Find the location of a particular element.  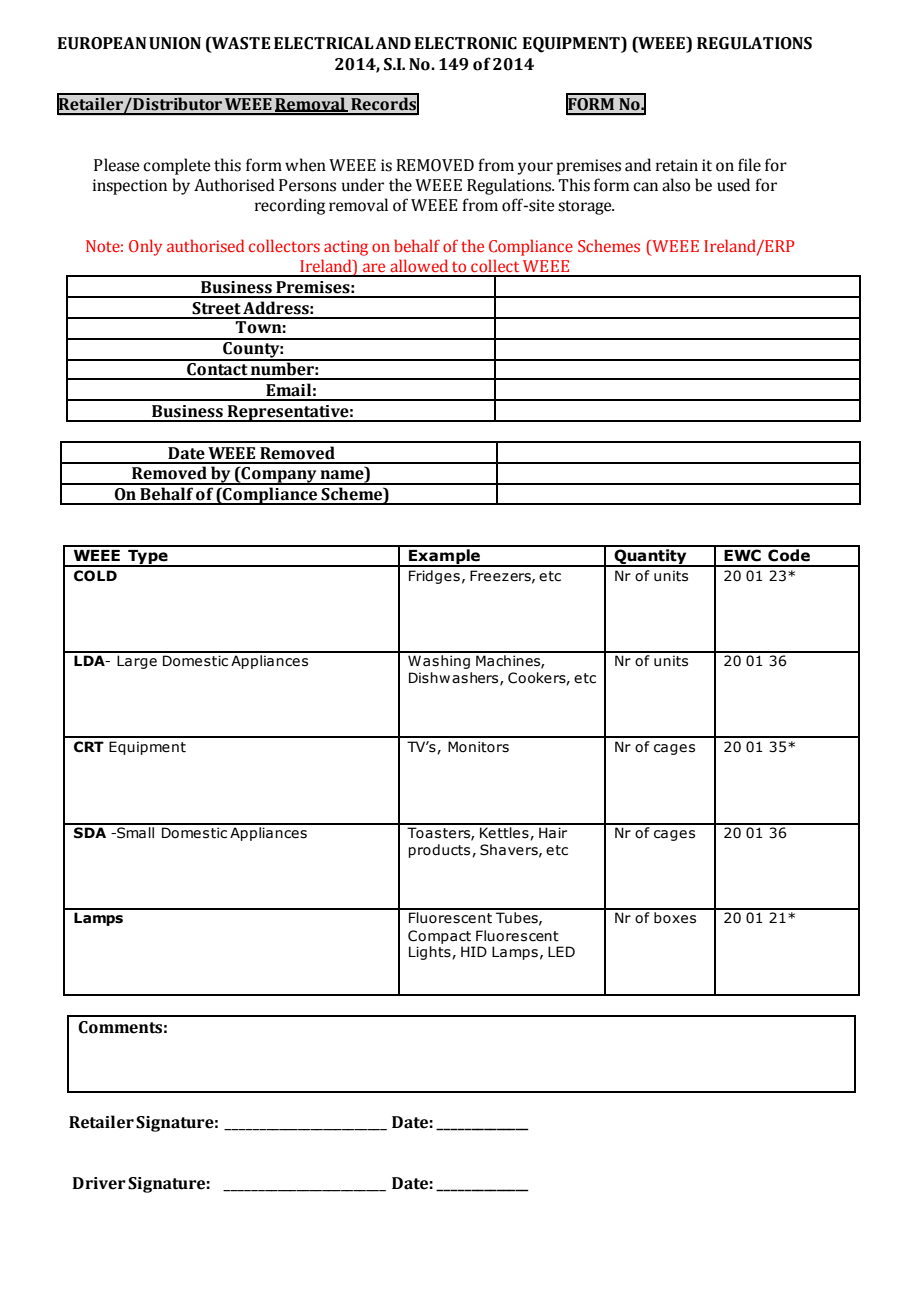

Monitors is located at coordinates (478, 747).
